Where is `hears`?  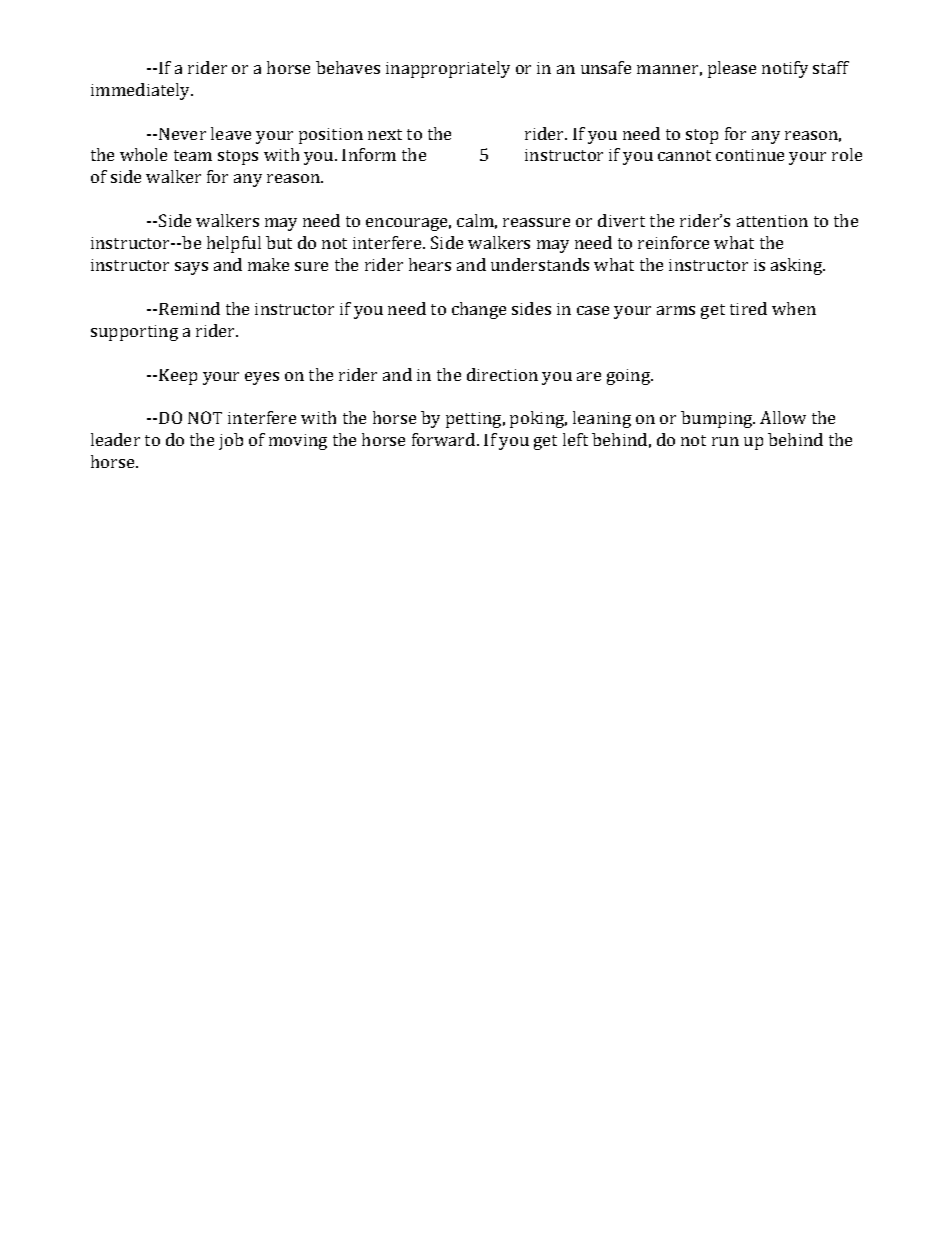 hears is located at coordinates (430, 264).
